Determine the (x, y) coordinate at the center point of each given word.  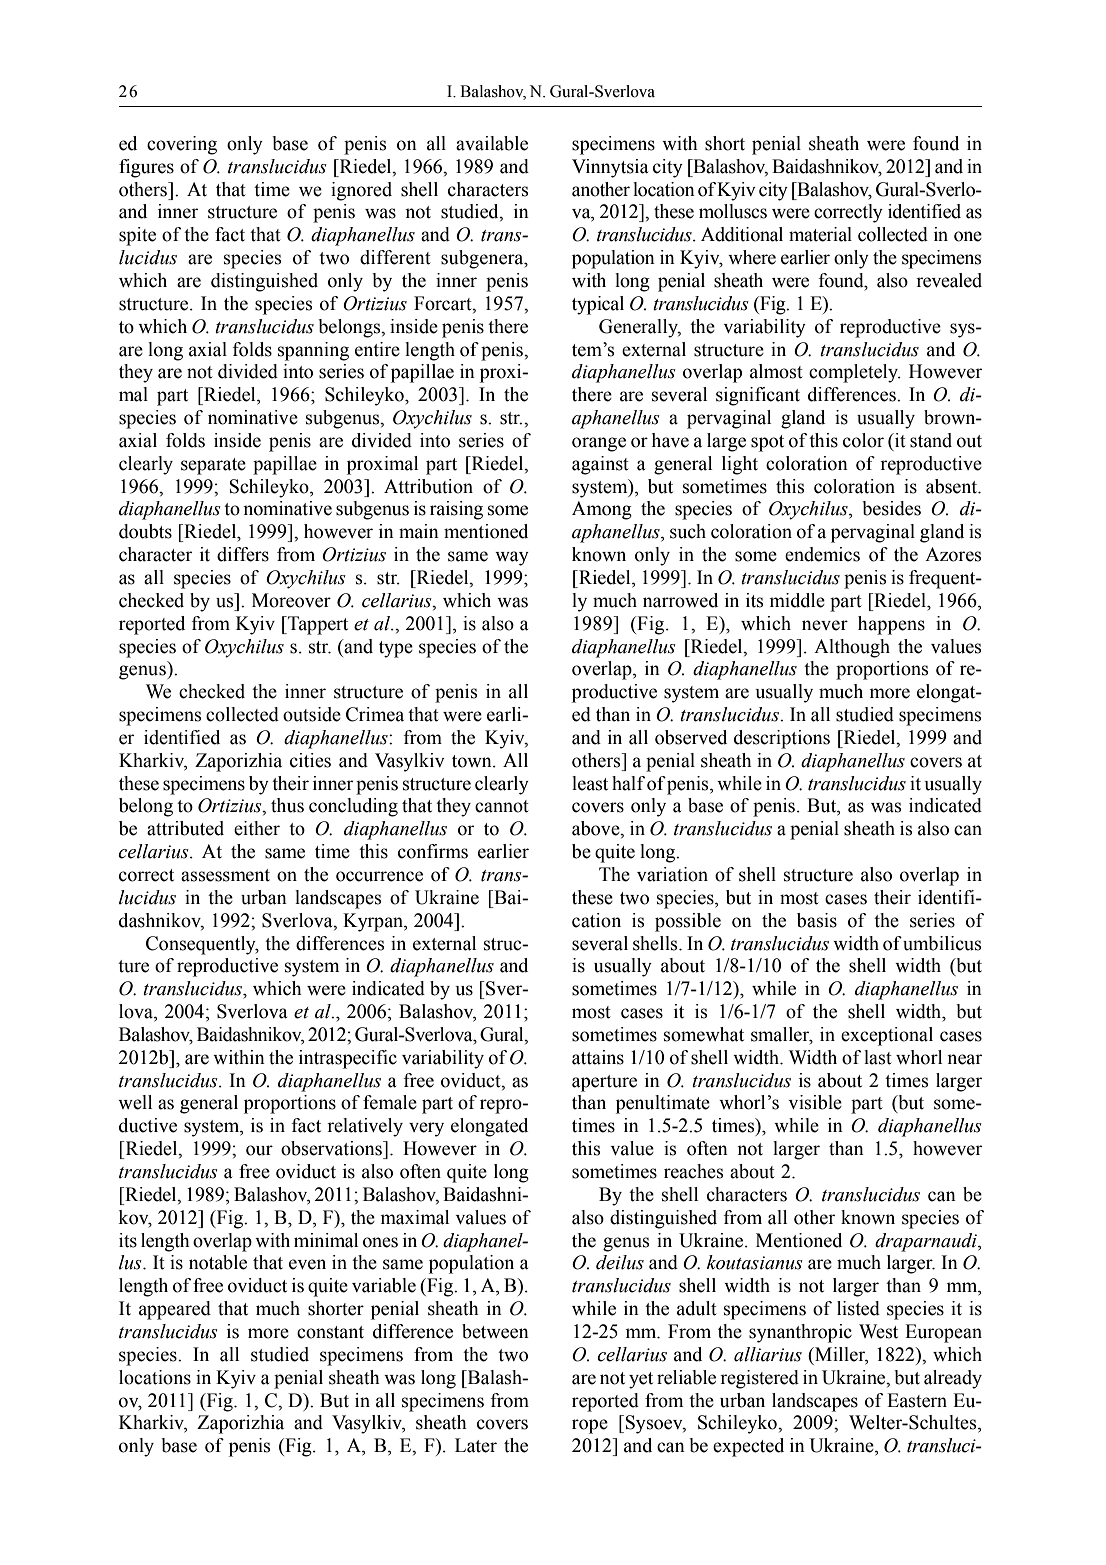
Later (476, 1445)
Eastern (917, 1400)
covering (182, 145)
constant (330, 1332)
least (590, 783)
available (492, 143)
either (257, 828)
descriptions (782, 739)
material (820, 234)
